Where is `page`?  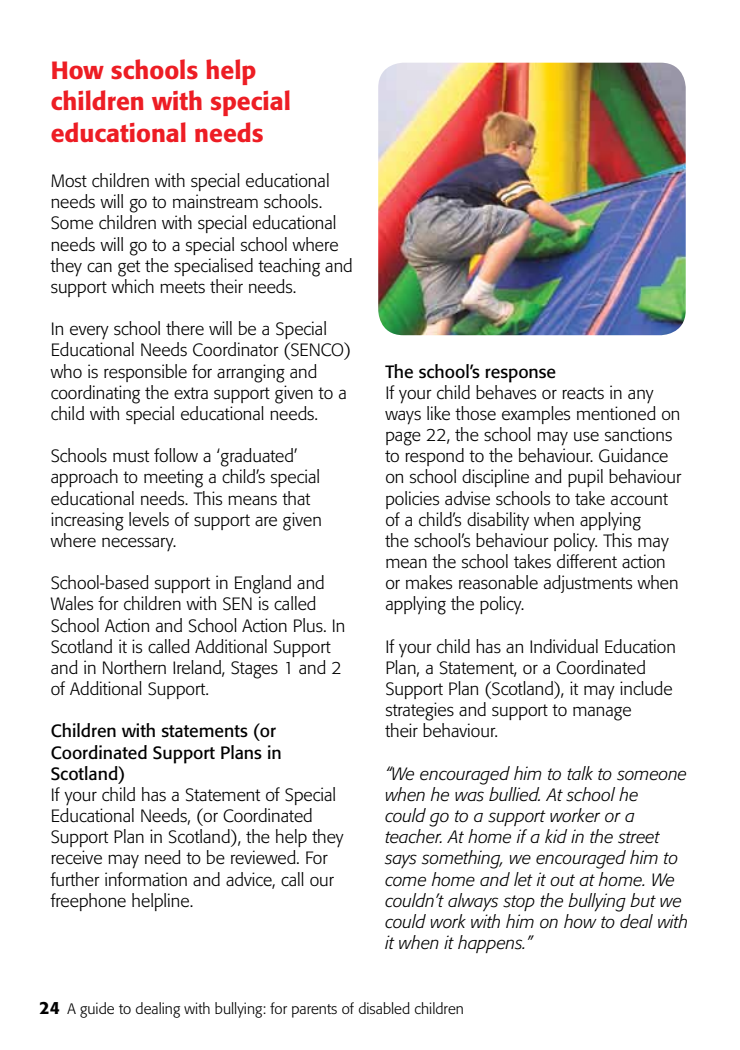
page is located at coordinates (403, 438).
